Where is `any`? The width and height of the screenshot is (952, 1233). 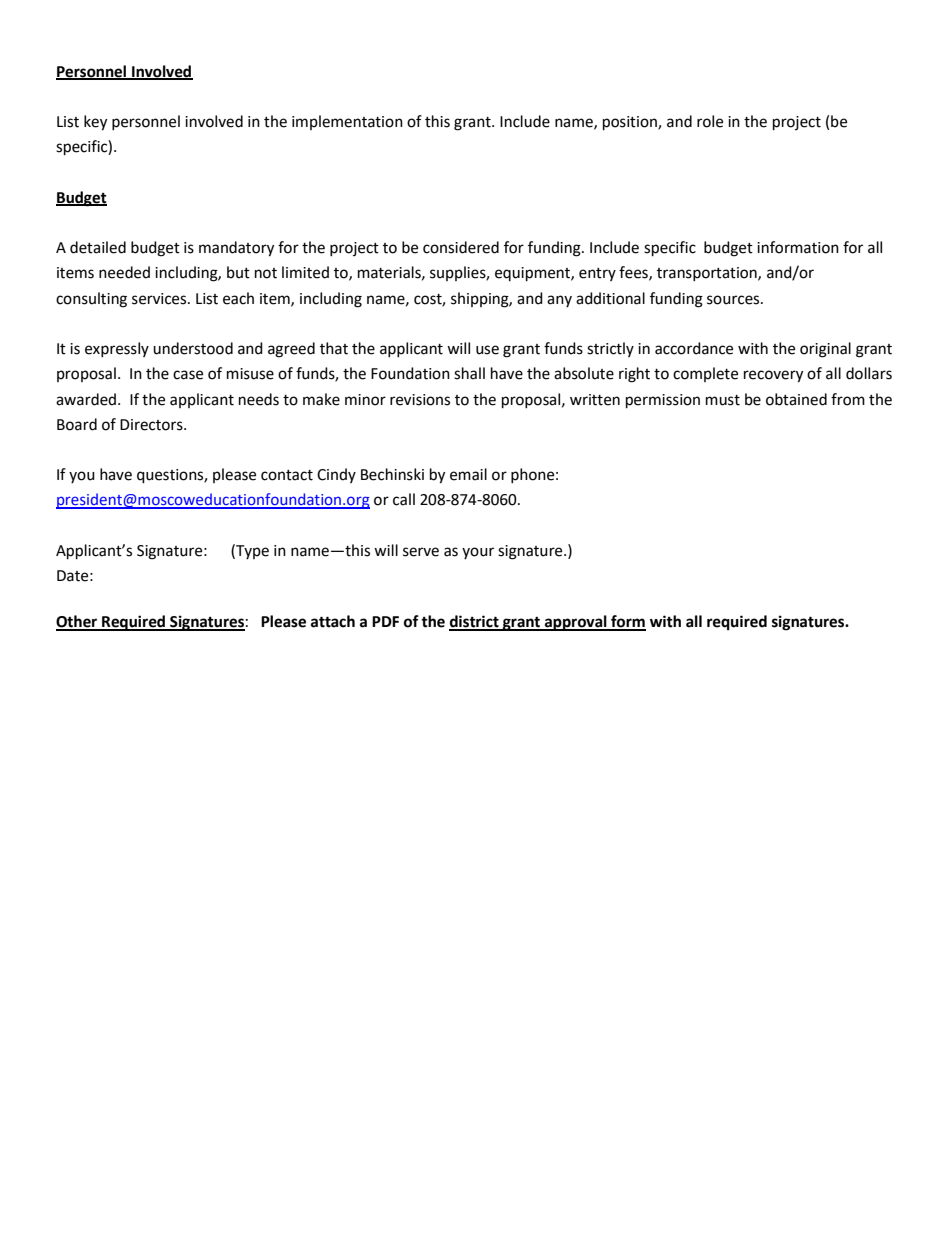
any is located at coordinates (559, 301).
